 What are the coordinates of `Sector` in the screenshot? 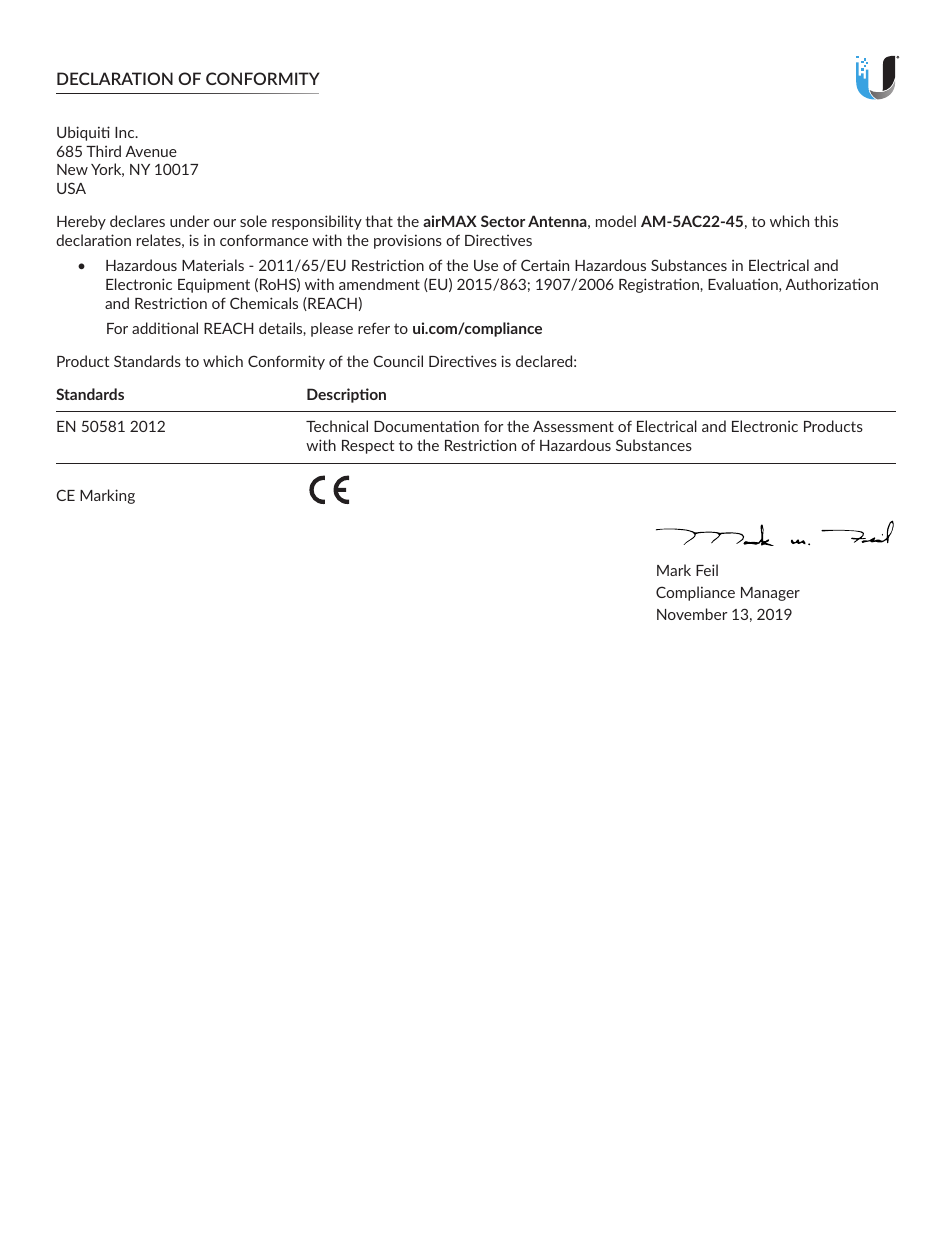 It's located at (503, 221).
